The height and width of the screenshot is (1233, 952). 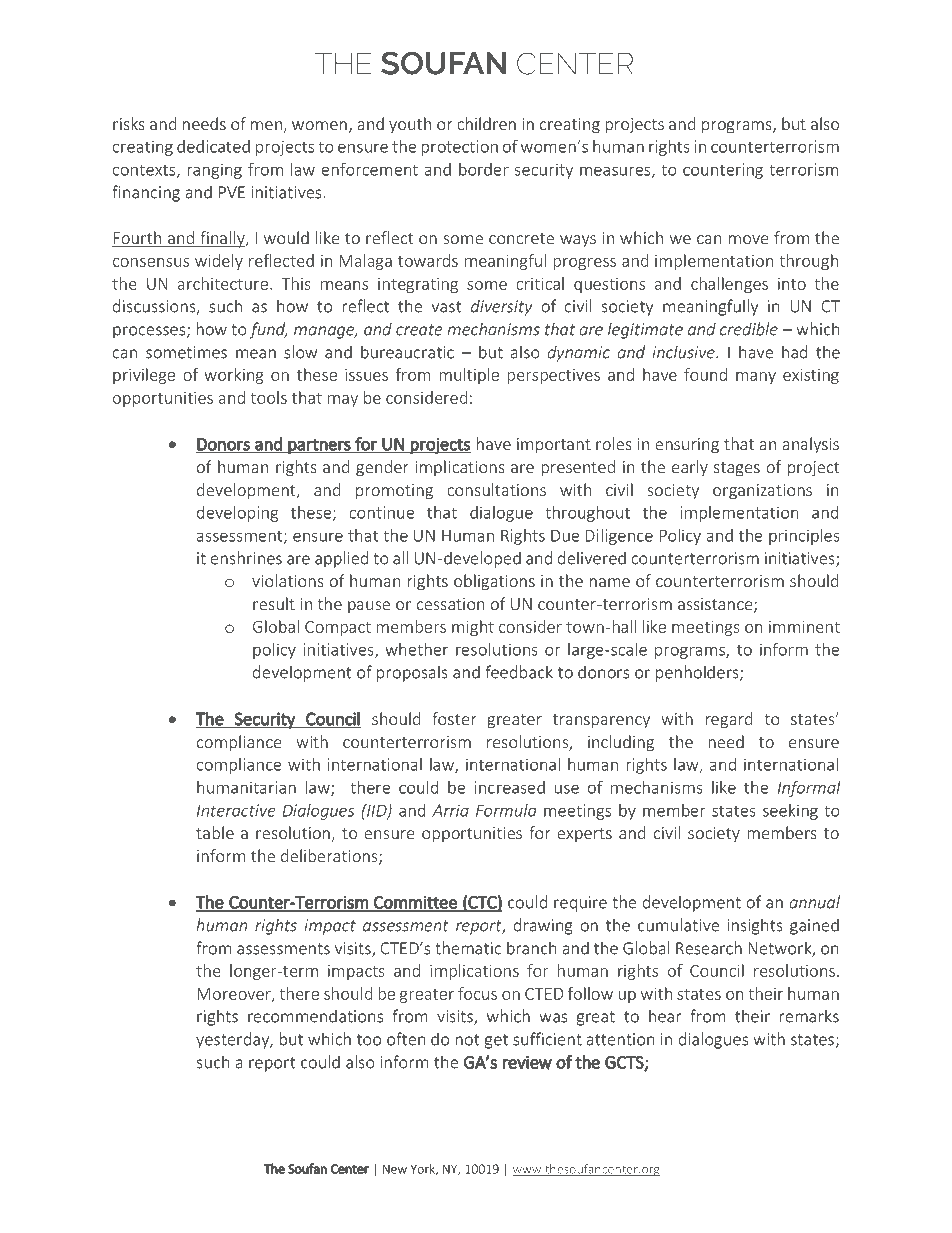 I want to click on move, so click(x=748, y=239).
